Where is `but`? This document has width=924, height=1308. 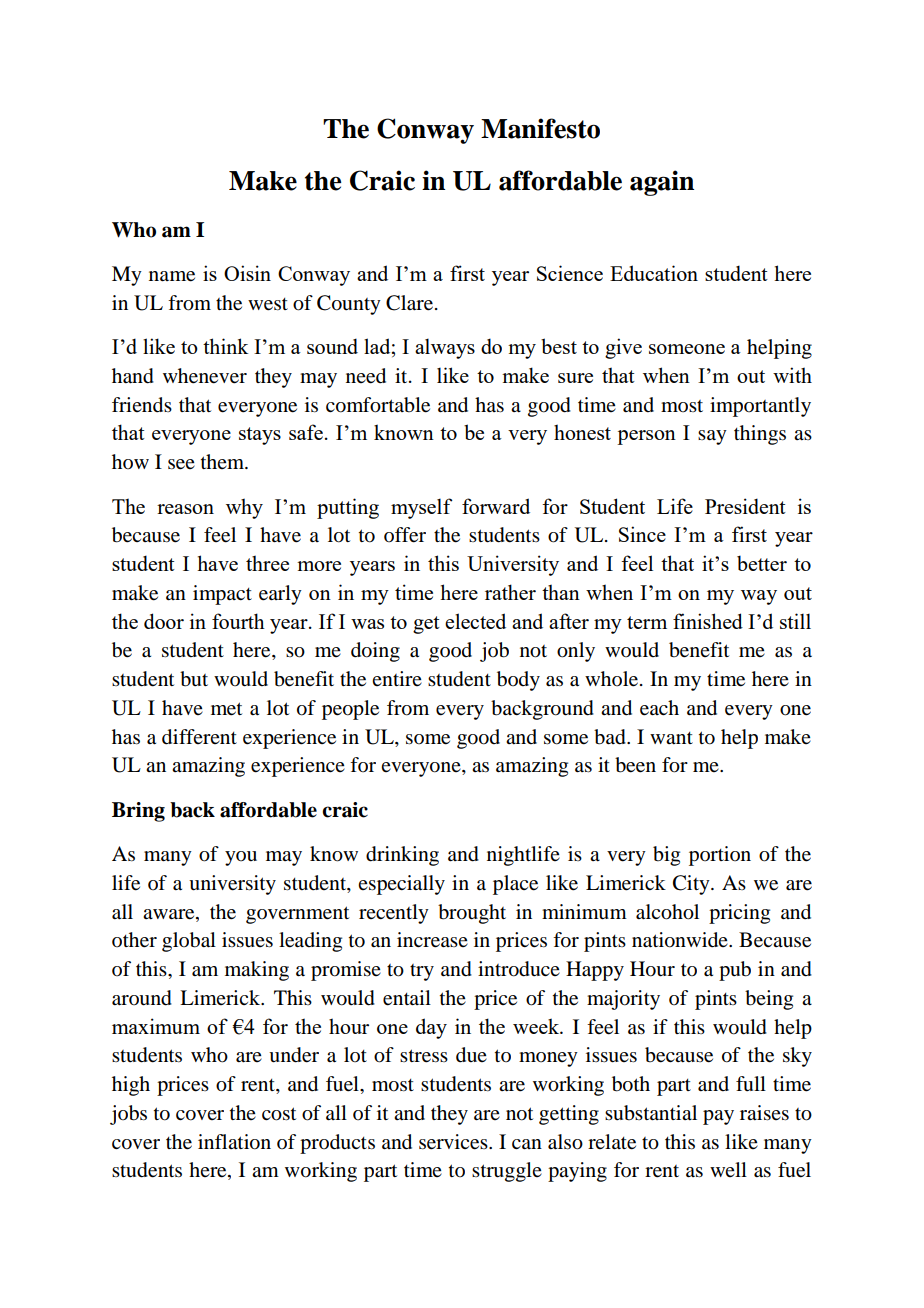 but is located at coordinates (194, 679).
